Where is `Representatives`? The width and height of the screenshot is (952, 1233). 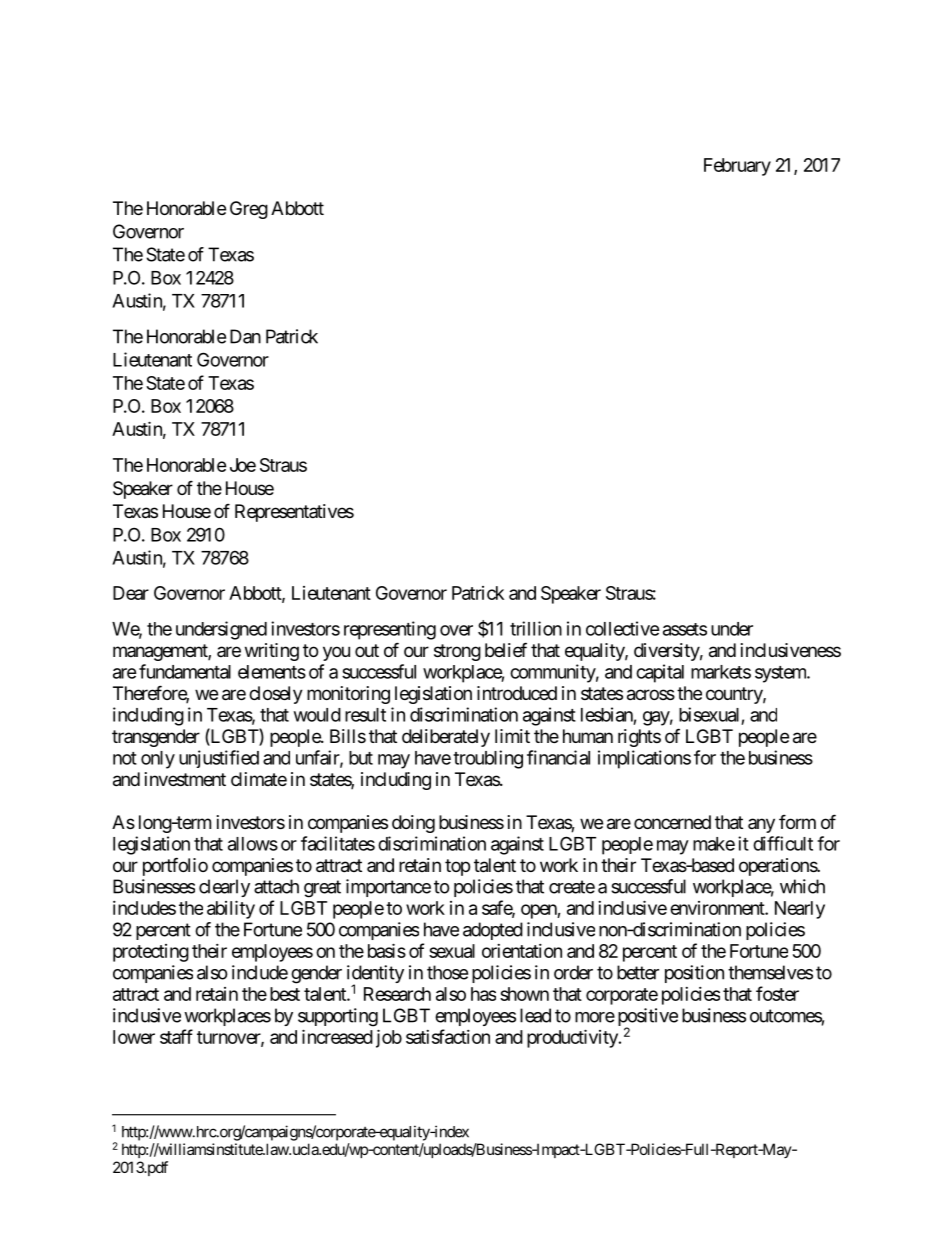
Representatives is located at coordinates (294, 513).
